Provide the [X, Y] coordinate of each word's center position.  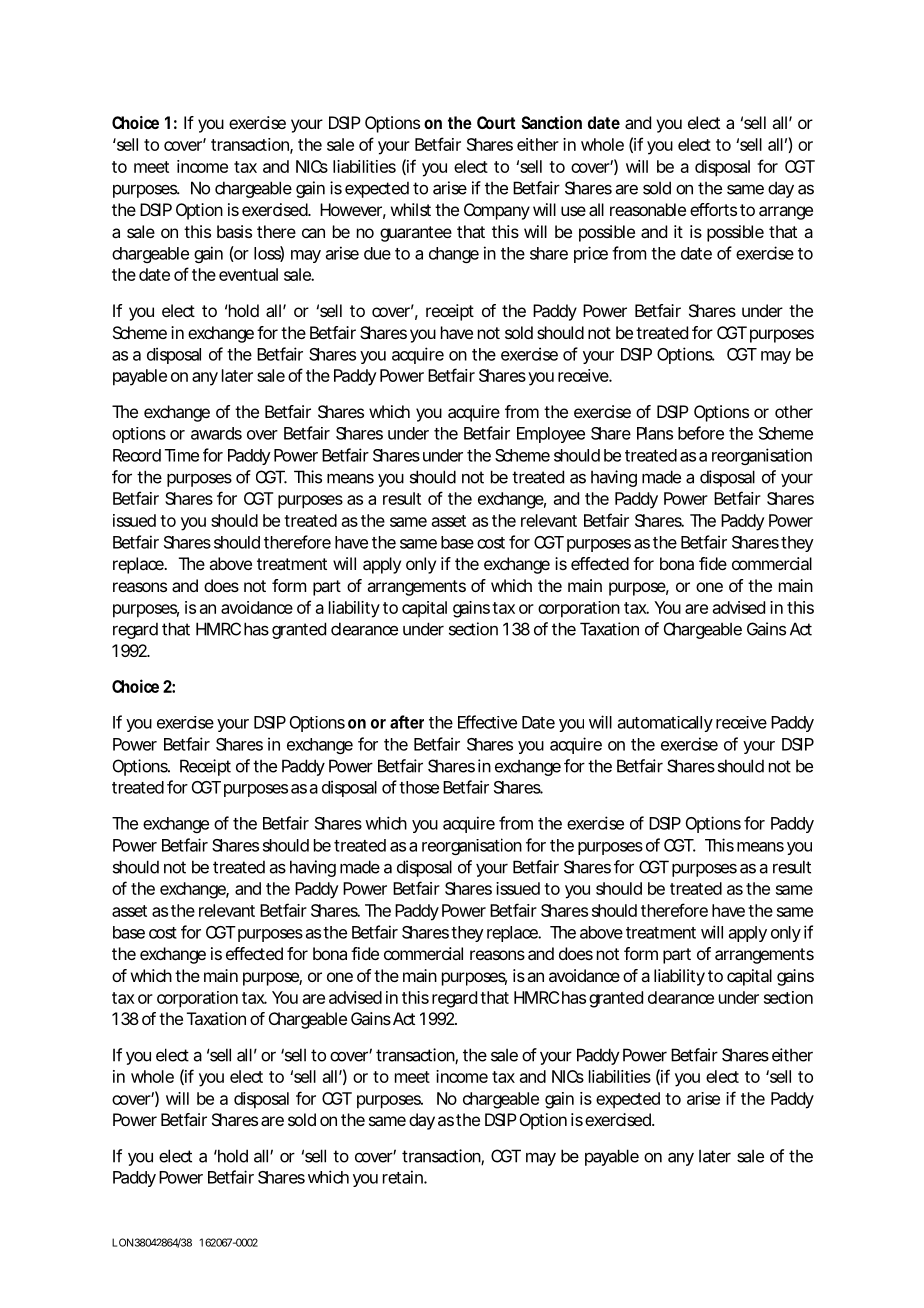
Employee [551, 435]
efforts [713, 209]
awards [216, 433]
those [419, 787]
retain [404, 1177]
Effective [487, 722]
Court [496, 122]
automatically [665, 724]
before [701, 433]
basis [234, 231]
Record [137, 455]
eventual [248, 274]
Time [182, 455]
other [794, 411]
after [407, 722]
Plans [655, 433]
